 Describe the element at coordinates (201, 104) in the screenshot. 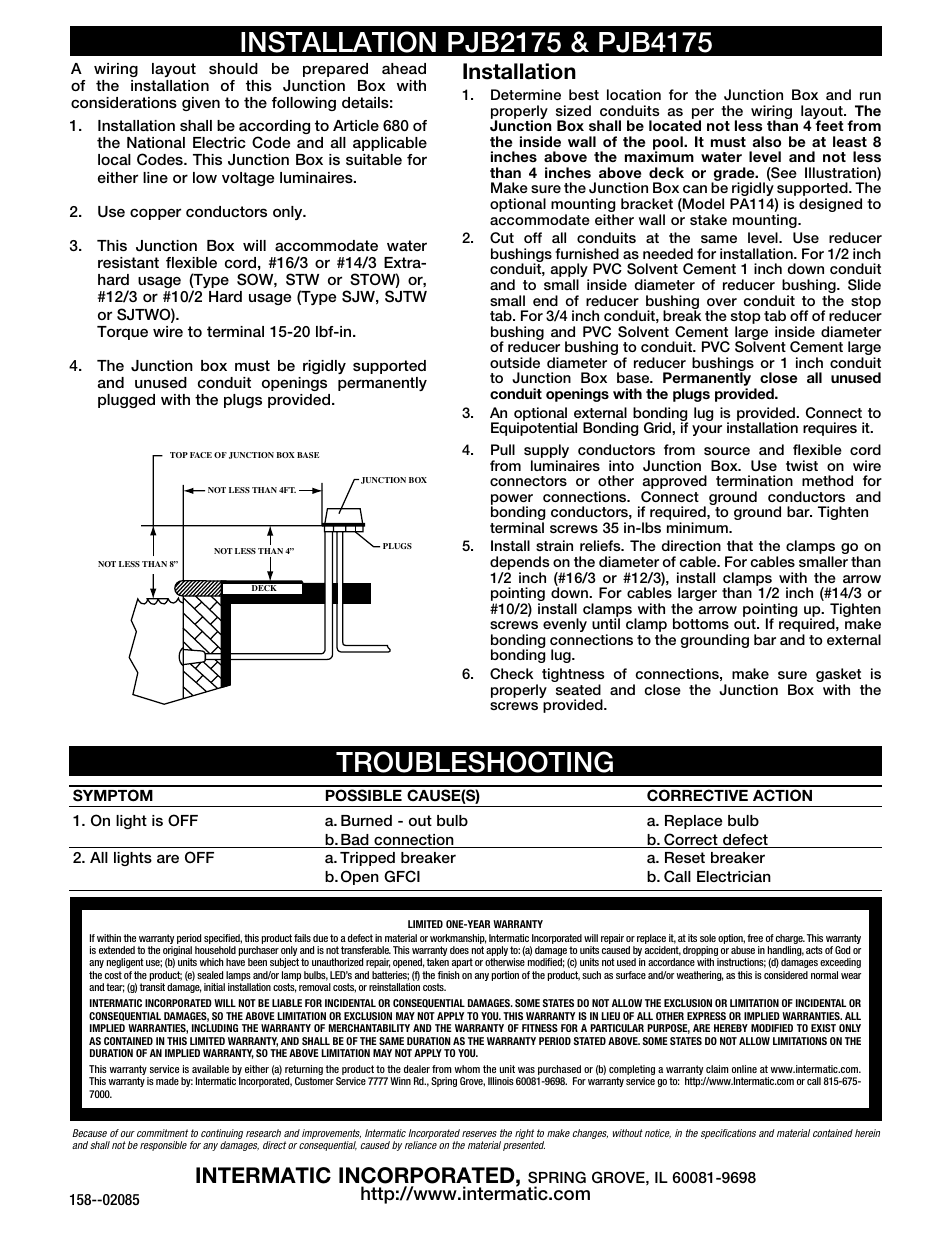

I see `given` at that location.
